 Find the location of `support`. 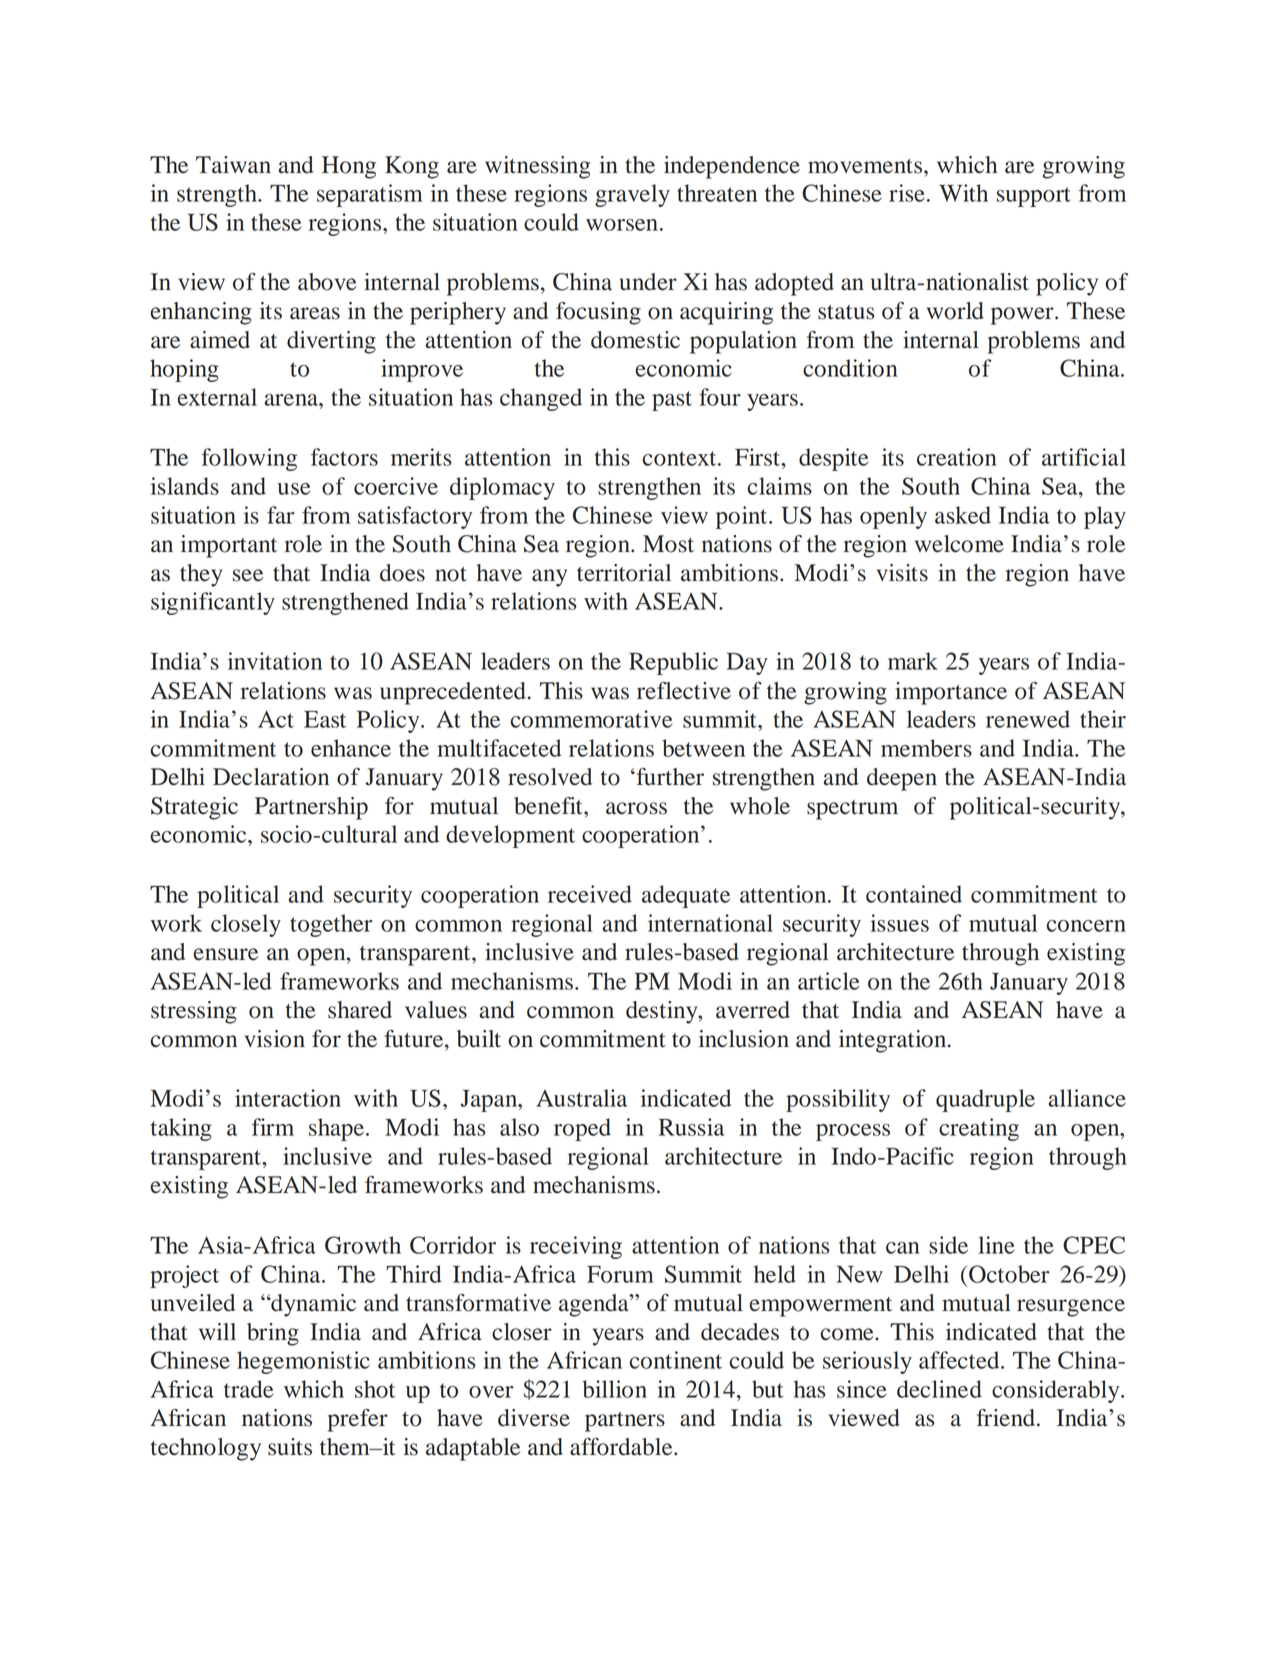

support is located at coordinates (1034, 197).
